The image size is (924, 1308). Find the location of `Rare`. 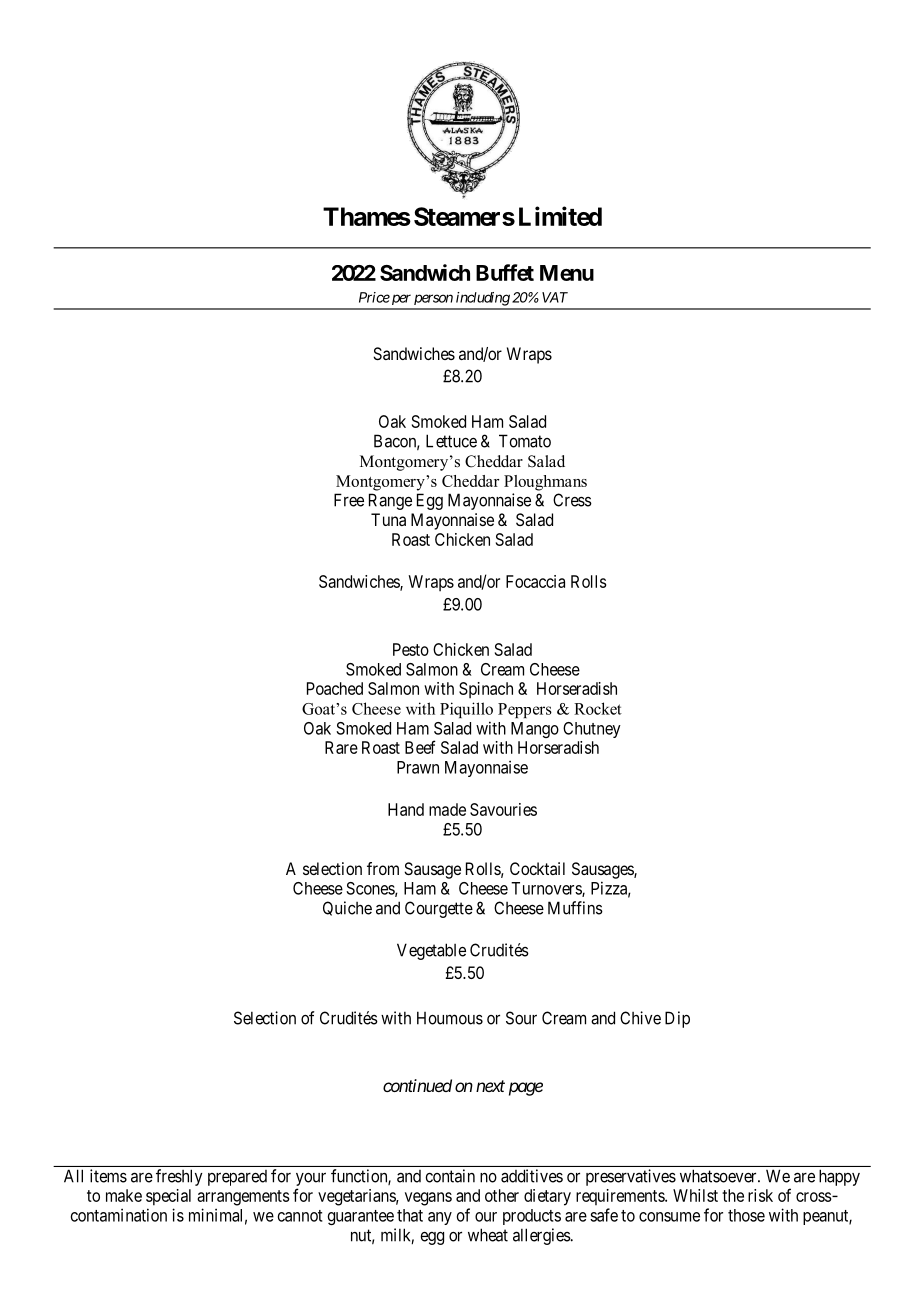

Rare is located at coordinates (341, 747).
